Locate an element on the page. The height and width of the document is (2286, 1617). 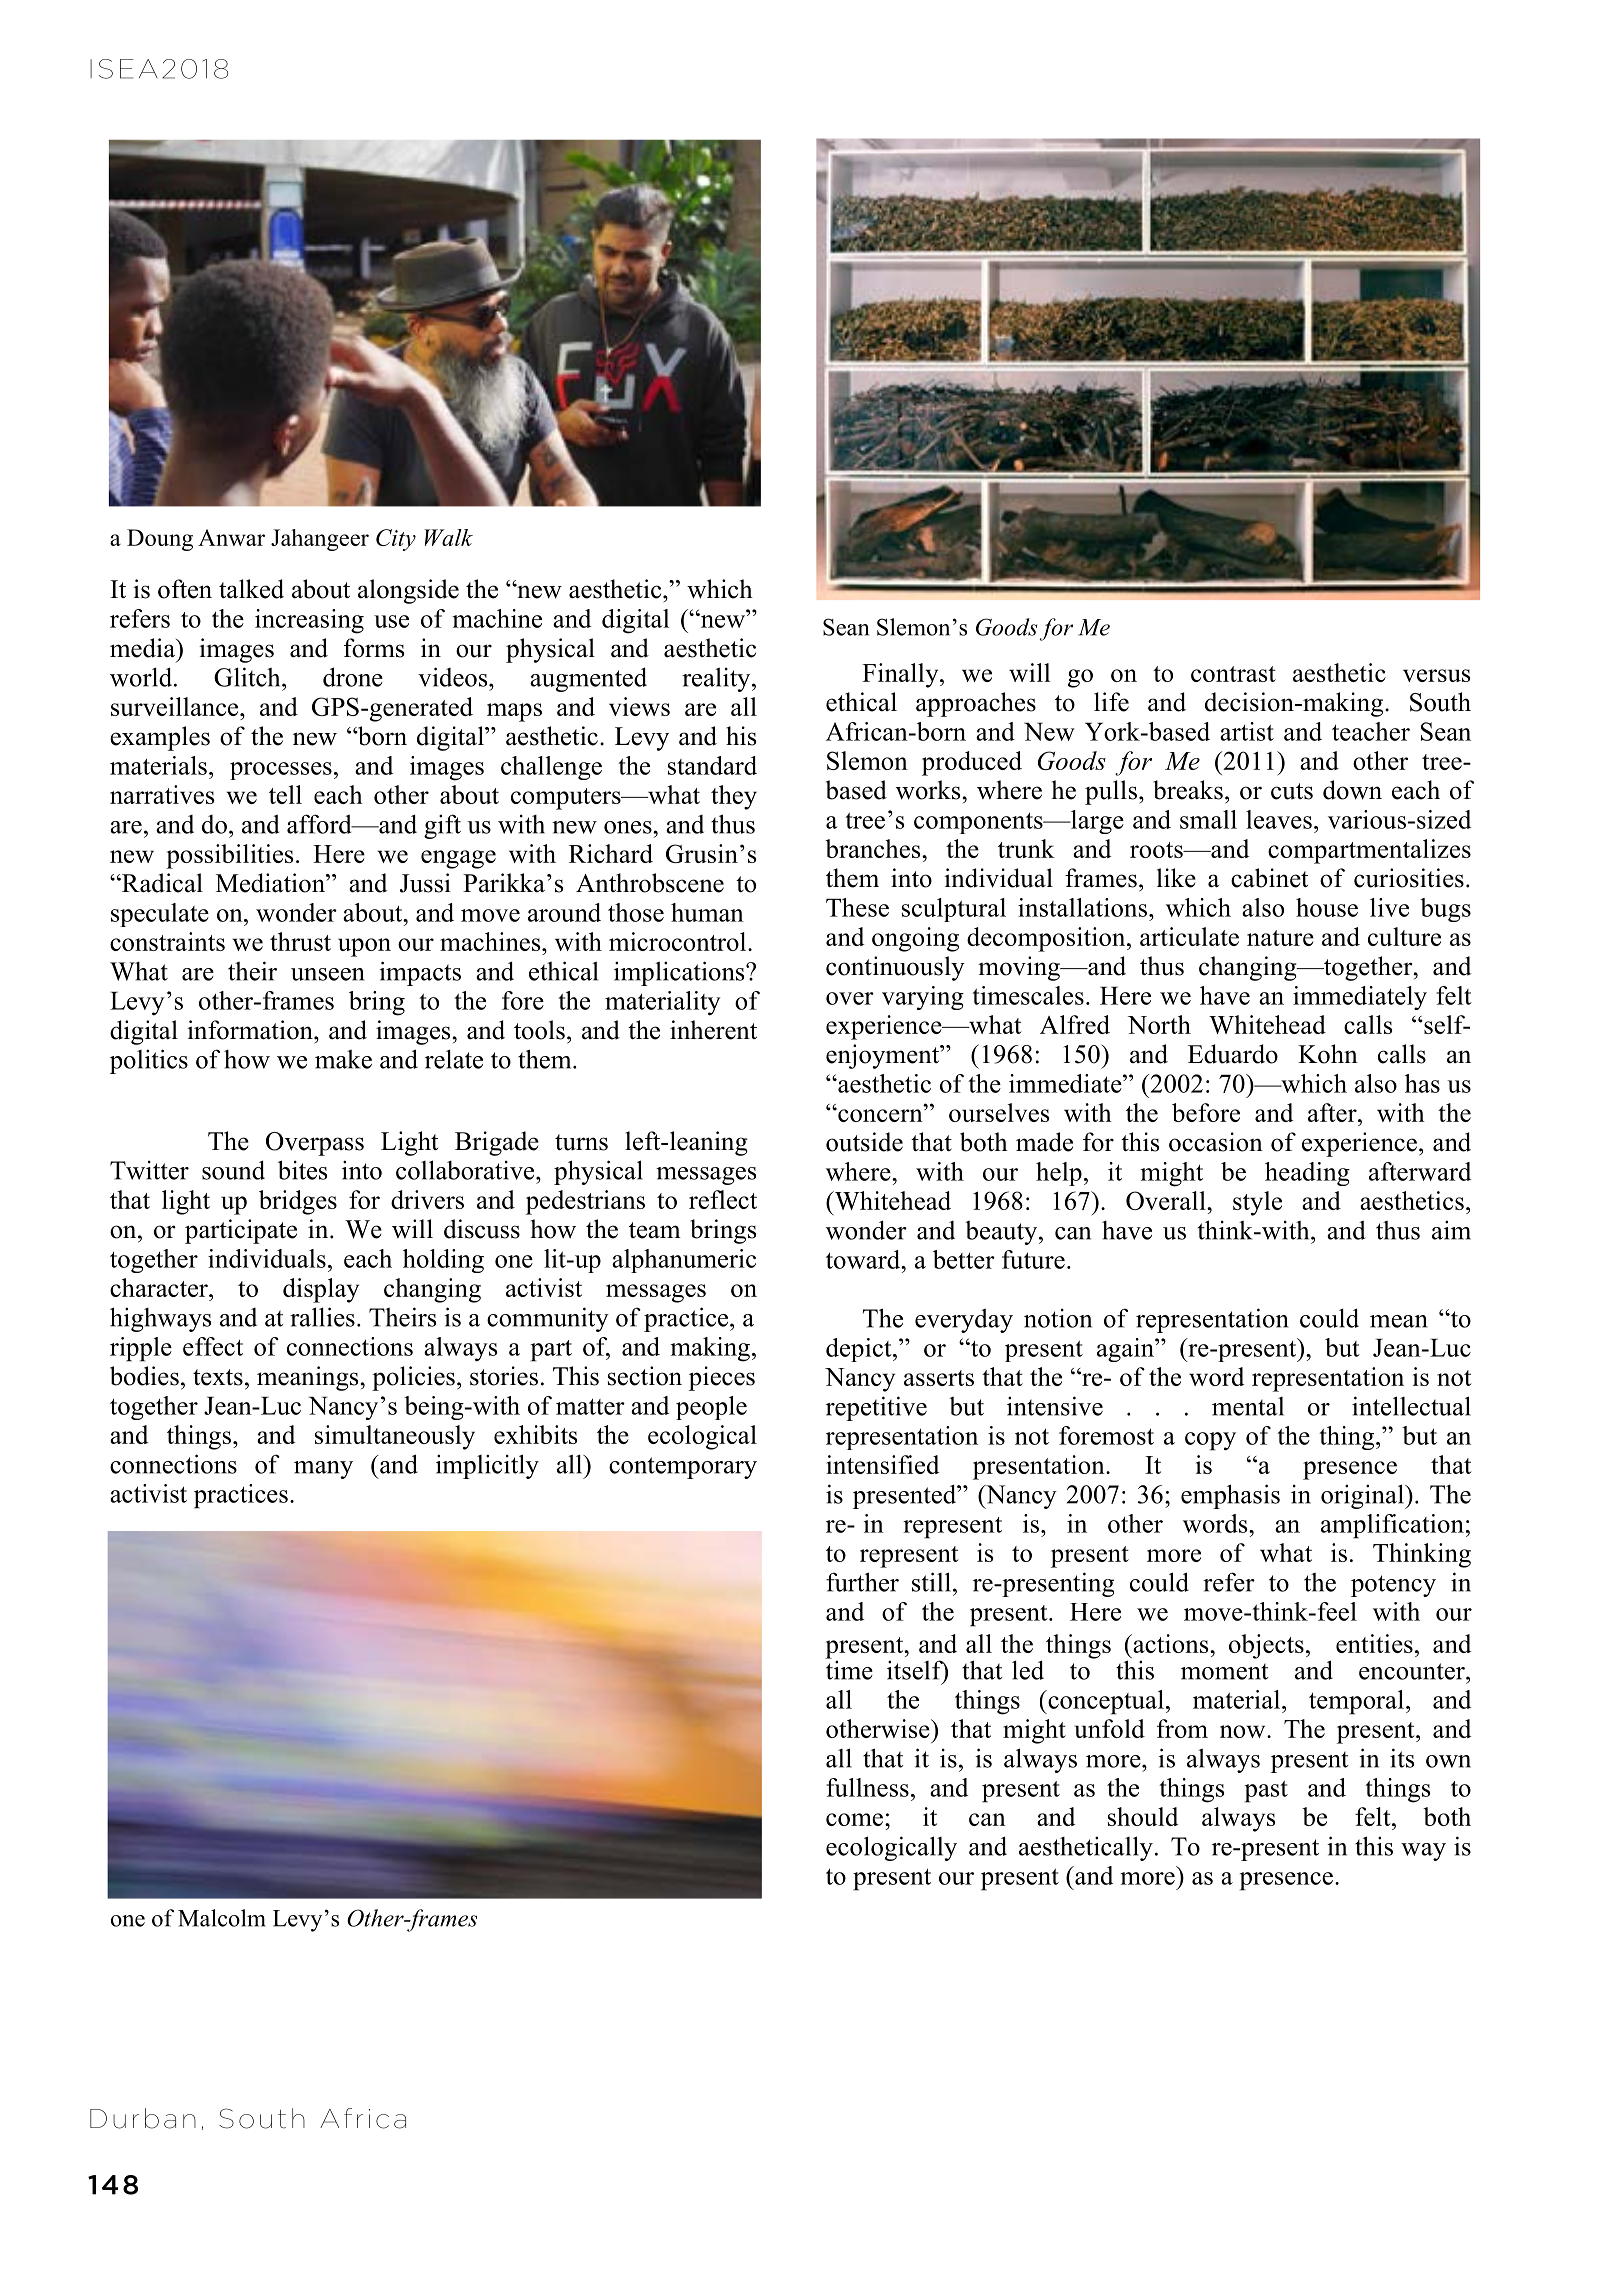
talked is located at coordinates (251, 589).
